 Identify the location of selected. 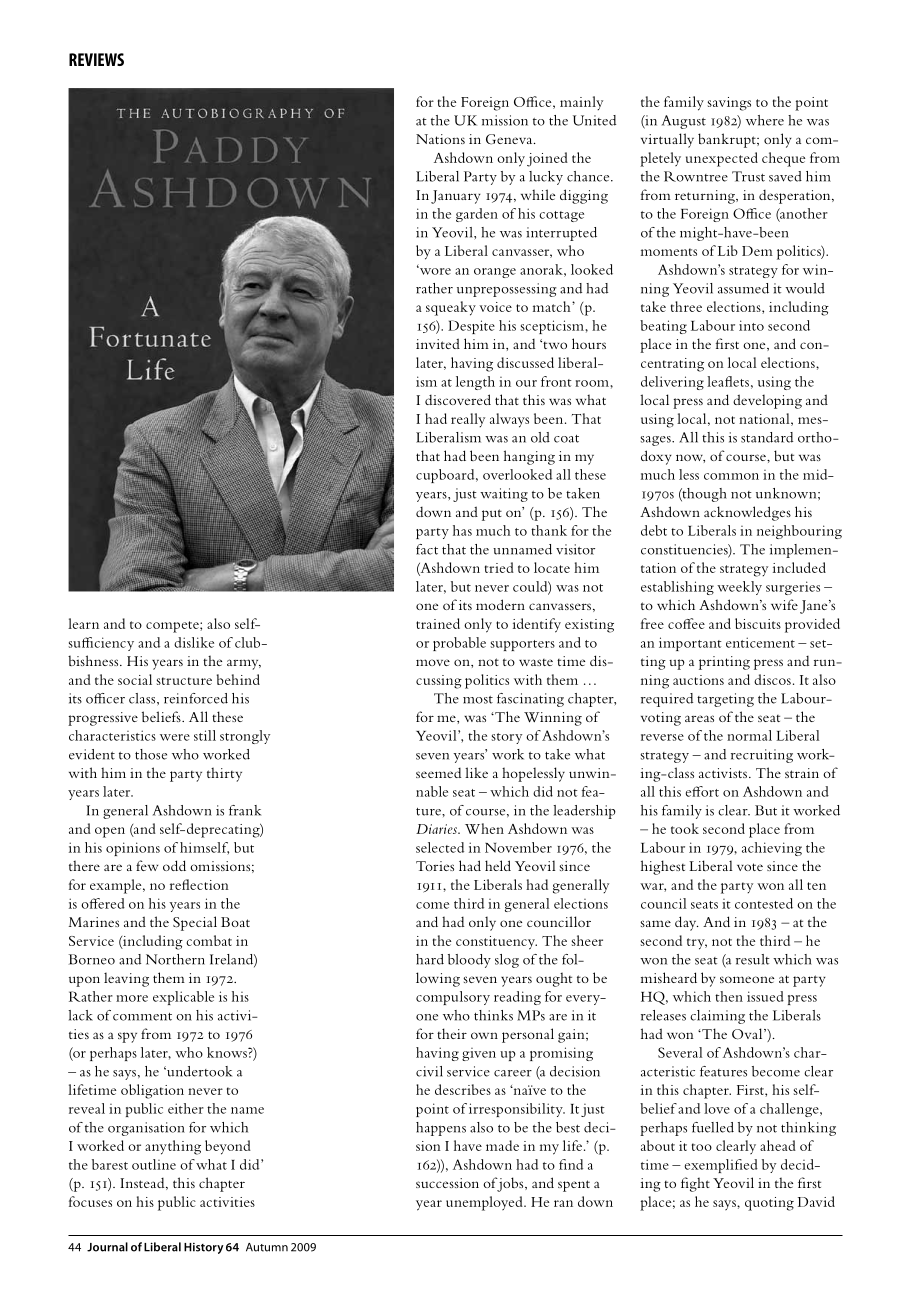
(440, 847).
